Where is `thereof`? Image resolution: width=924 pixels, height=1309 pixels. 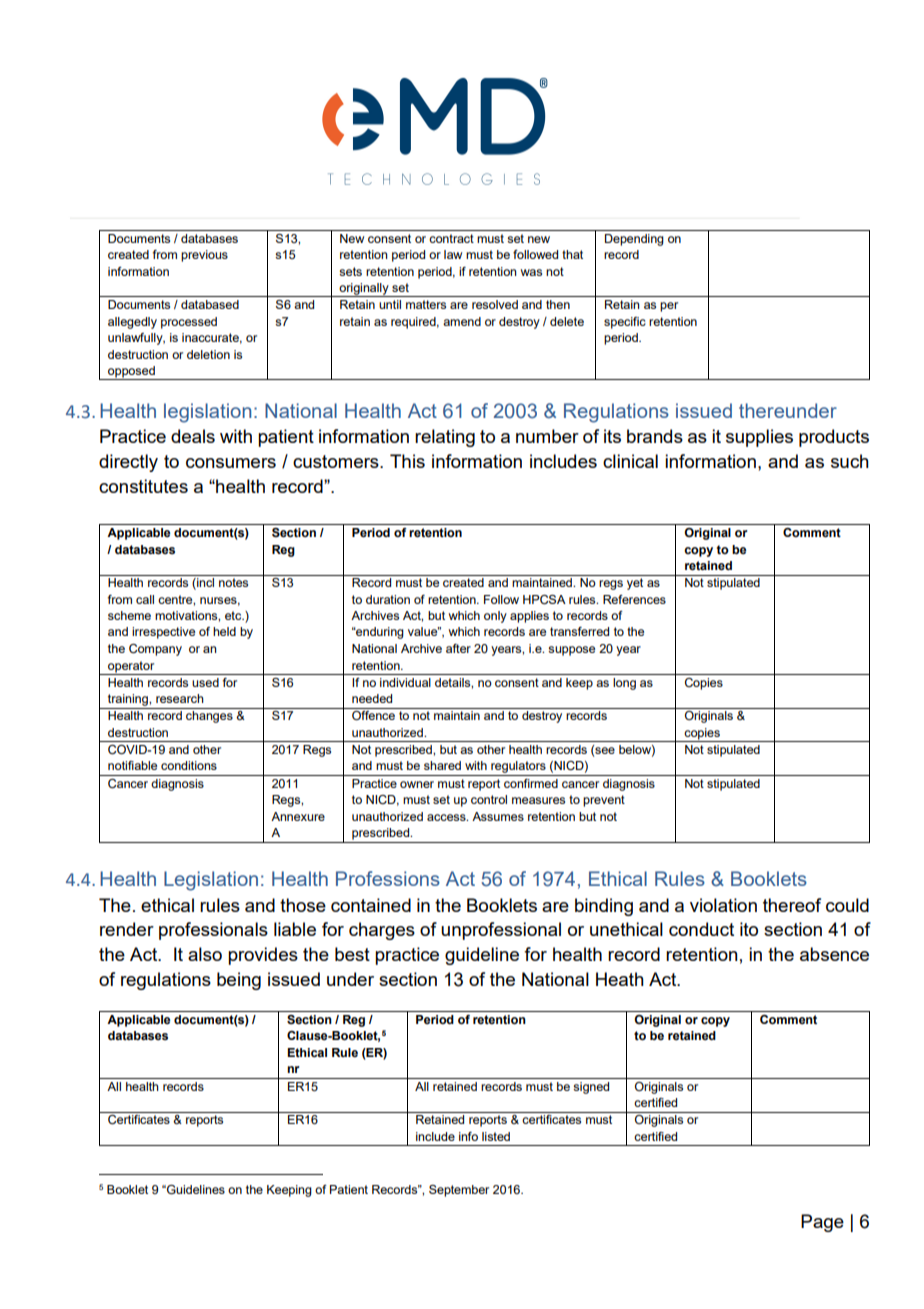
thereof is located at coordinates (792, 905).
